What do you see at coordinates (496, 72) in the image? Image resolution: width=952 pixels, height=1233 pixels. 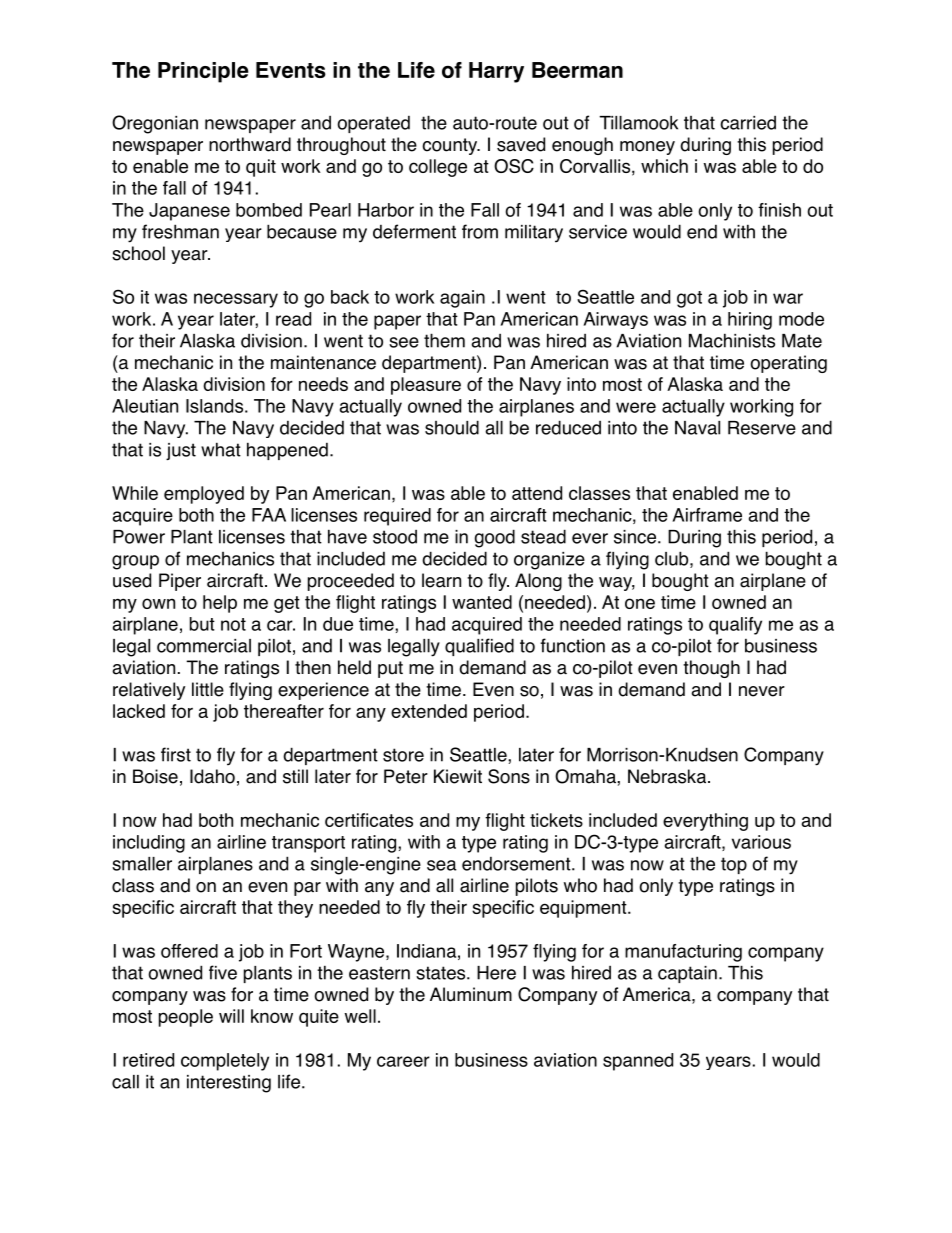 I see `Harry` at bounding box center [496, 72].
